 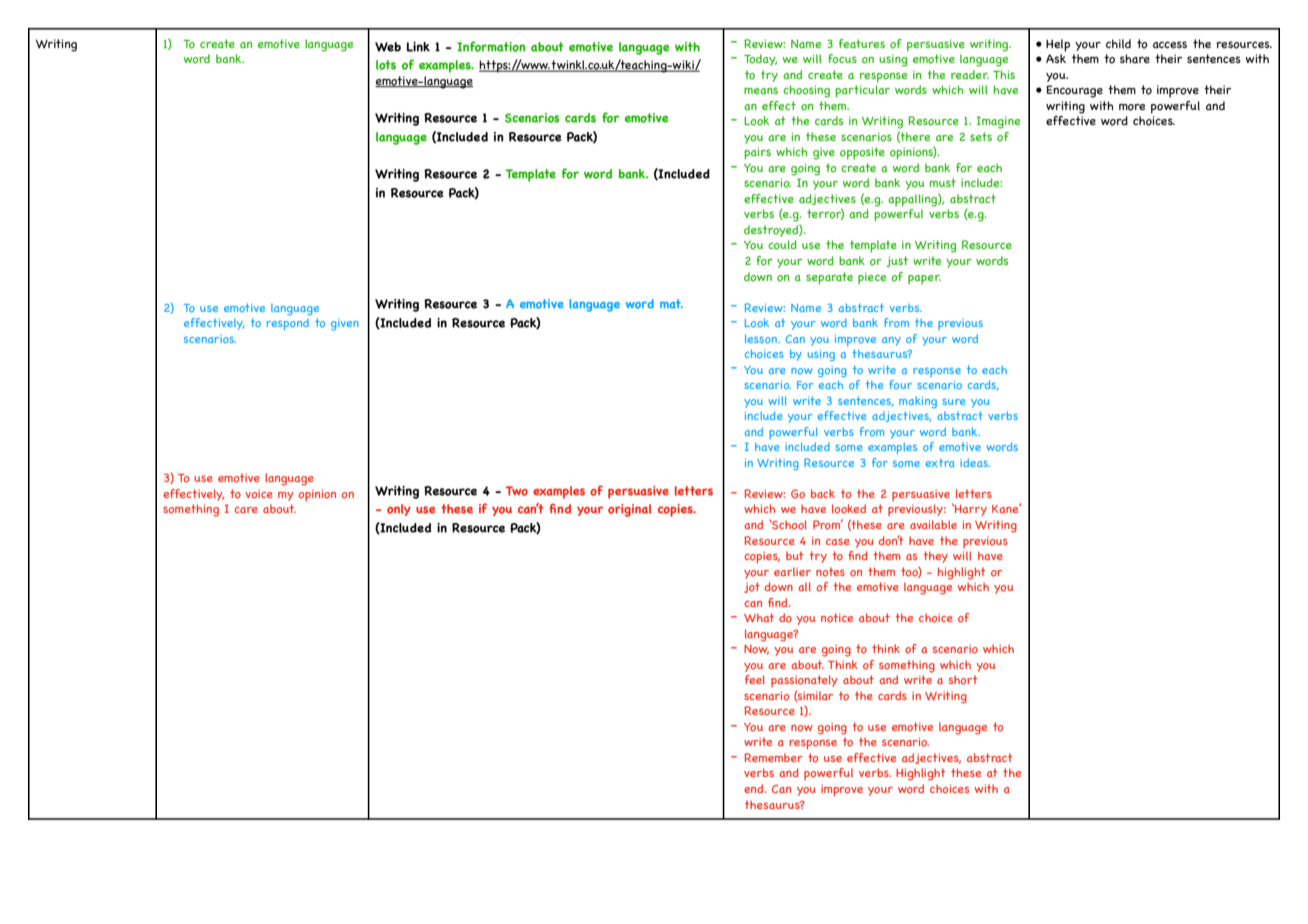 I want to click on voice, so click(x=259, y=494).
